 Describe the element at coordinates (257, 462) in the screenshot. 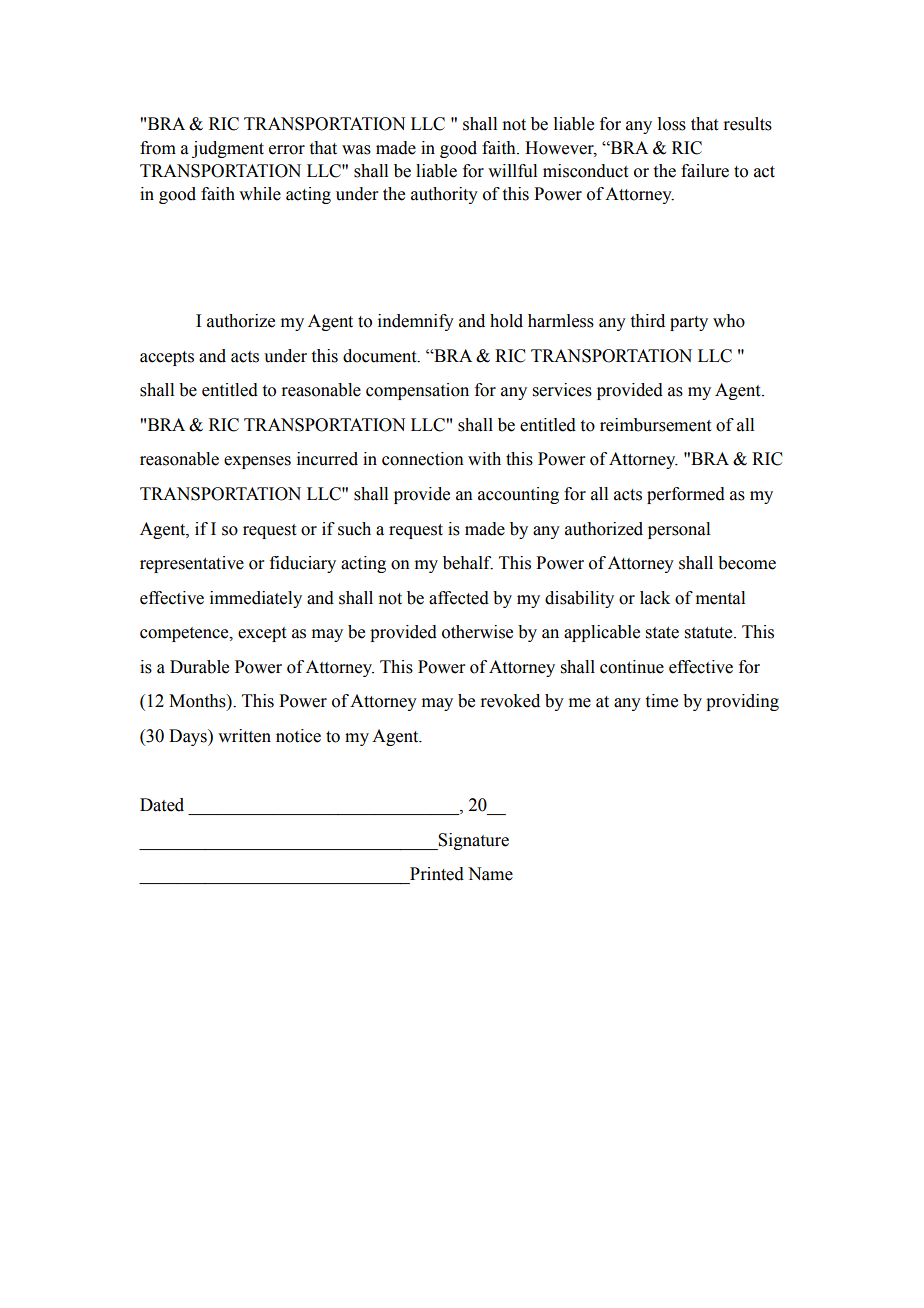

I see `expenses` at that location.
